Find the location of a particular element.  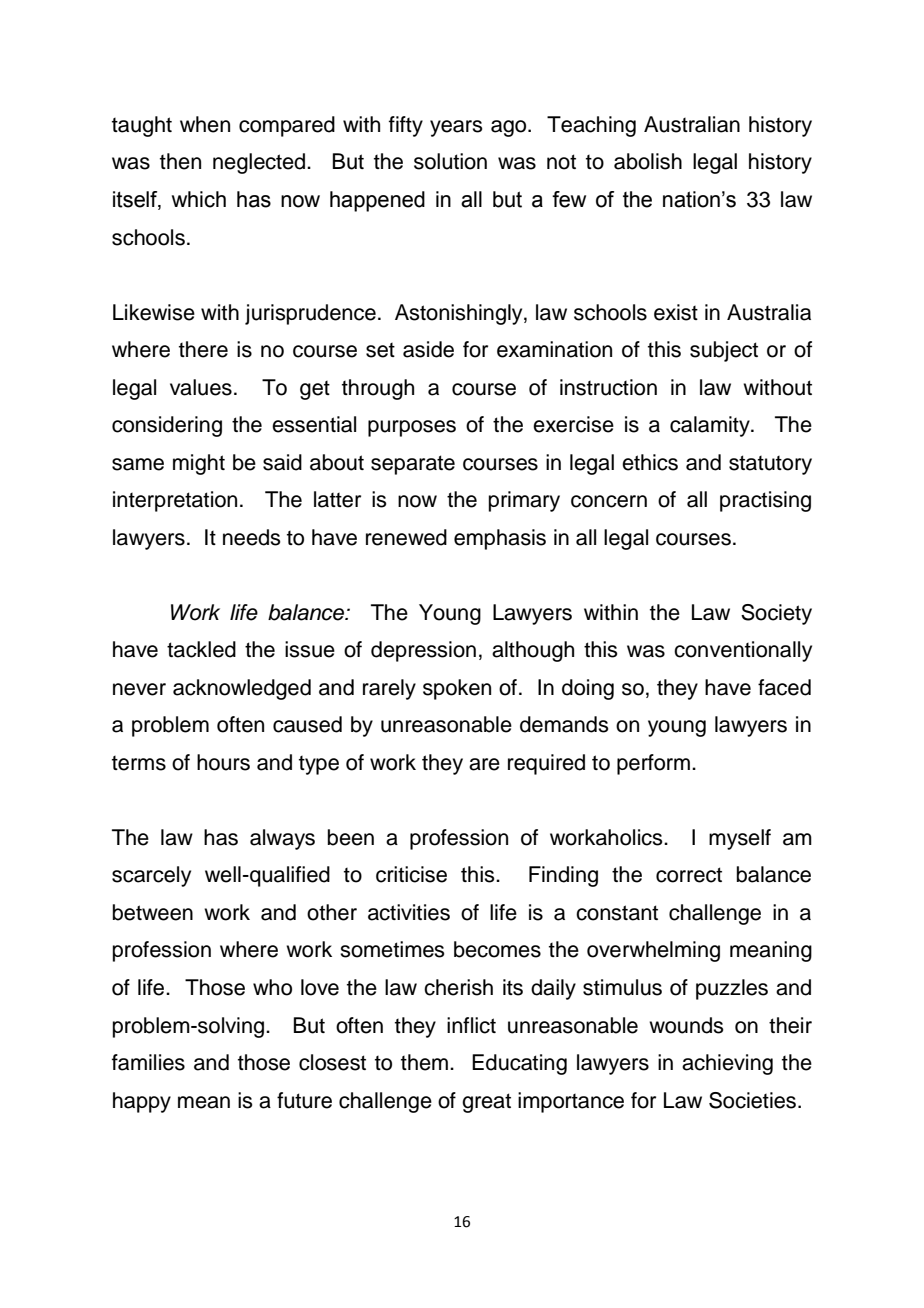

them is located at coordinates (424, 1062).
